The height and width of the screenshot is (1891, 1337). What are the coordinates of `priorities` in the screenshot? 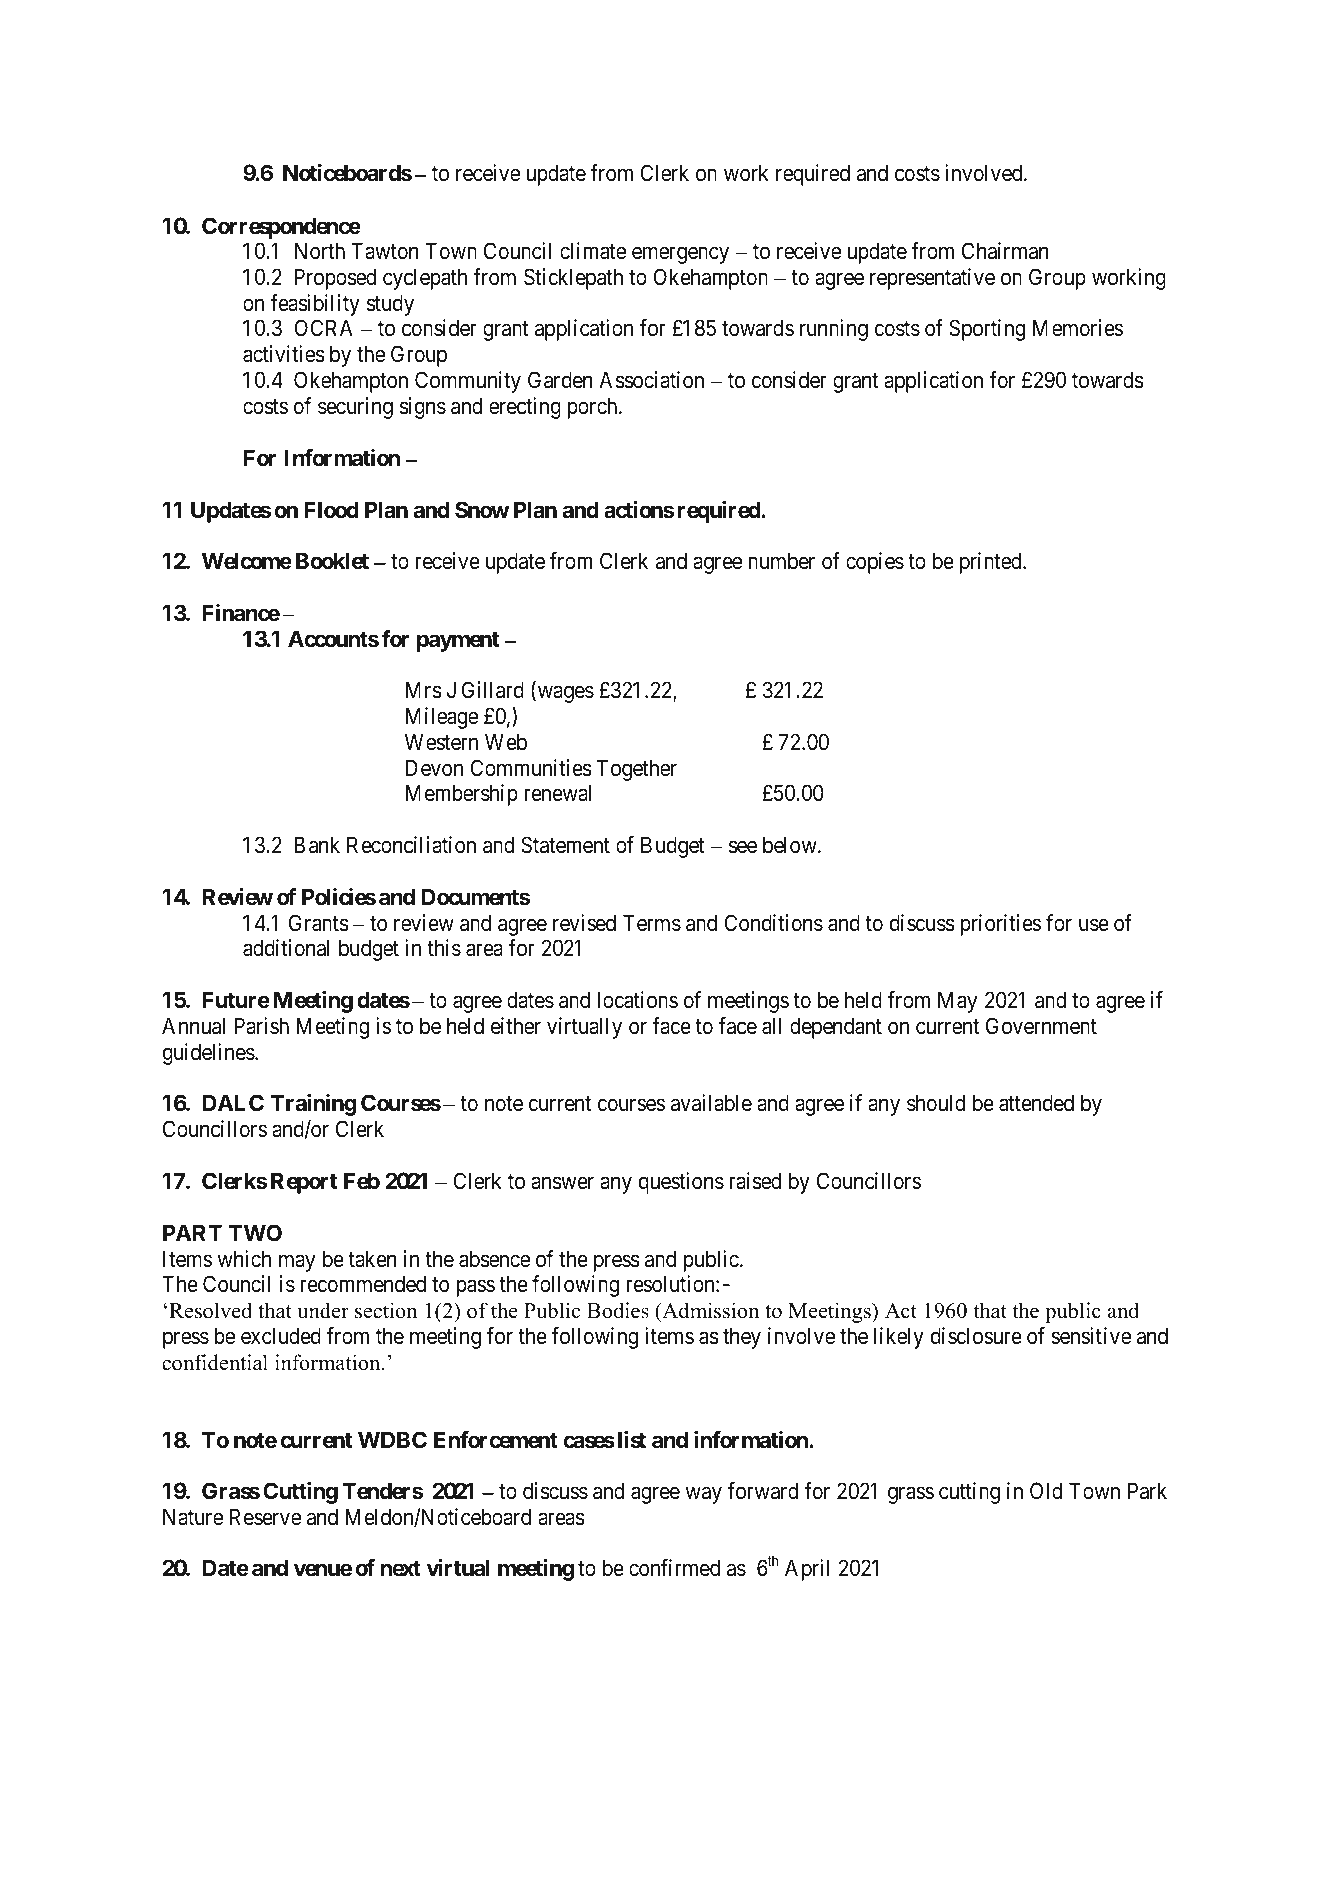 It's located at (1000, 925).
